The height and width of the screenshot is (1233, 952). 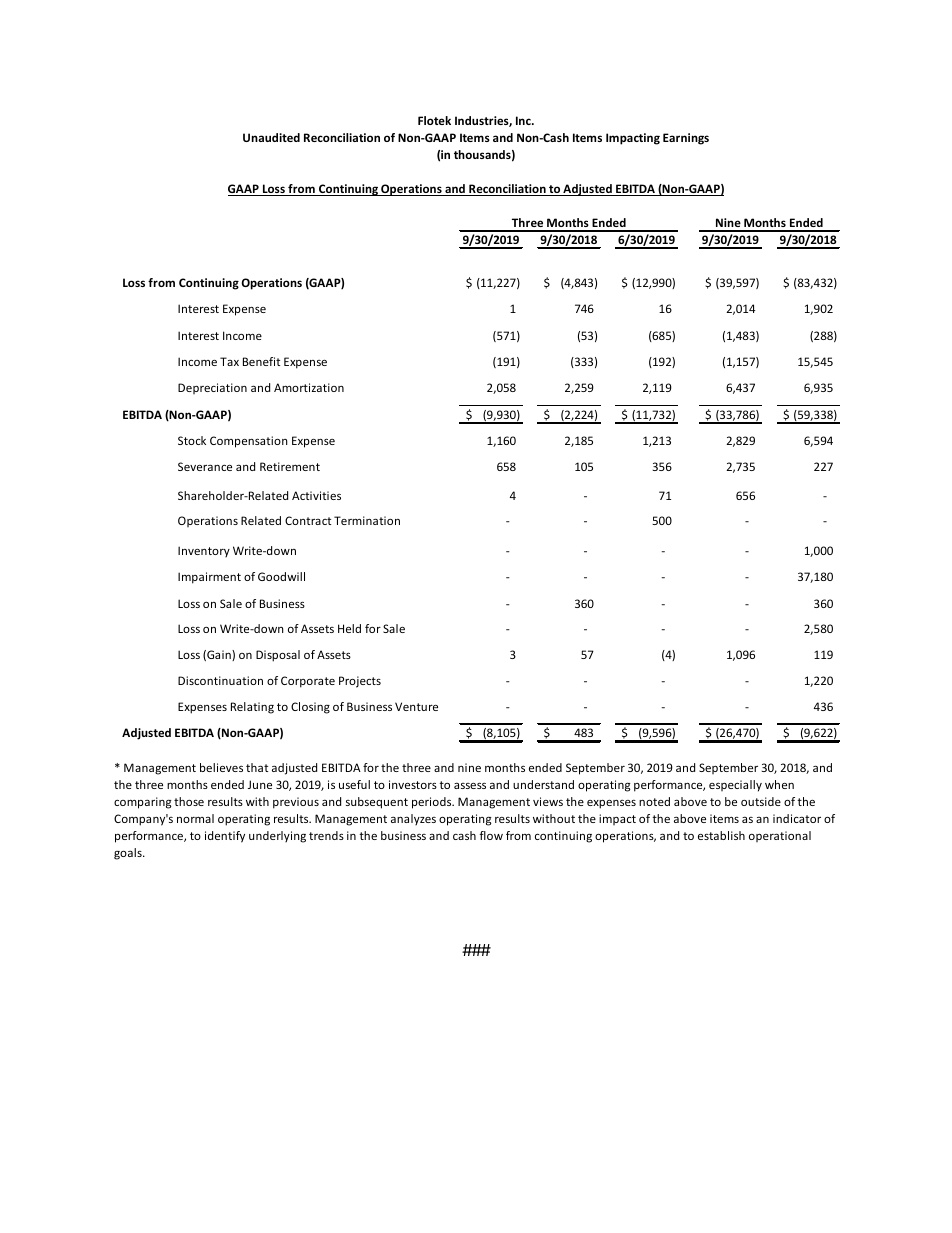 I want to click on Amortization, so click(x=309, y=387).
